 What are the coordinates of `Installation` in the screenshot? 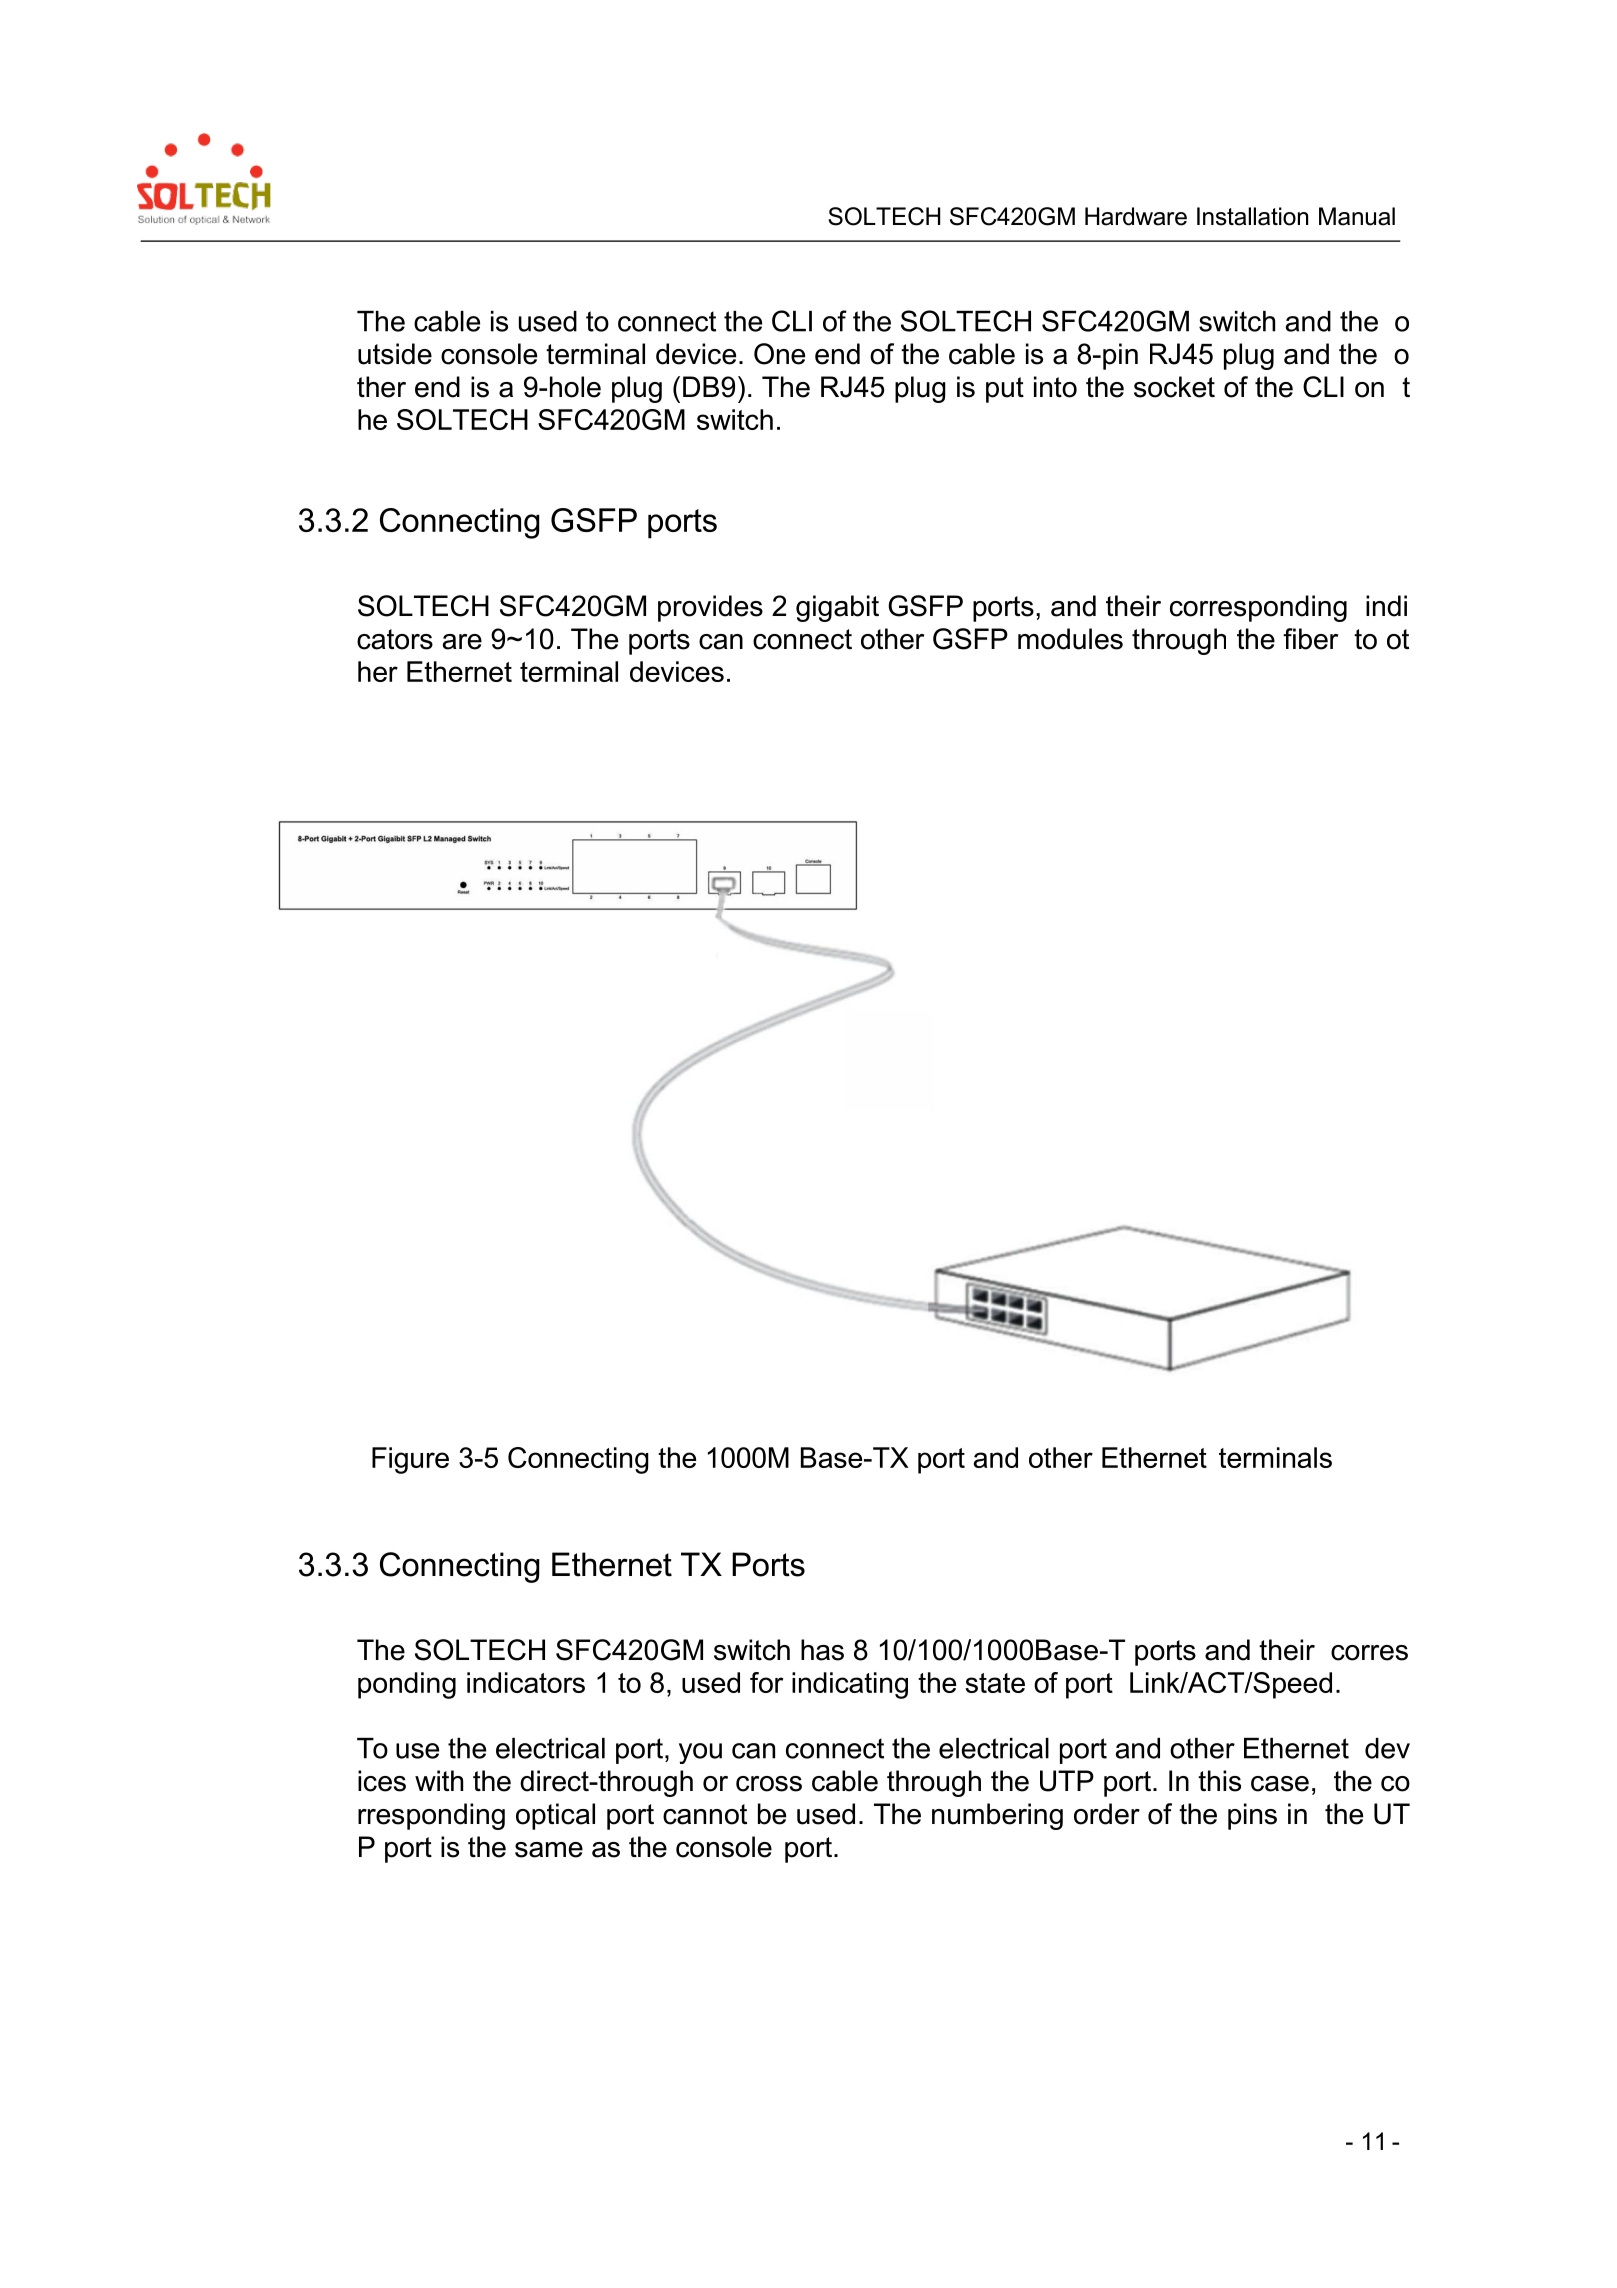 It's located at (1252, 216).
